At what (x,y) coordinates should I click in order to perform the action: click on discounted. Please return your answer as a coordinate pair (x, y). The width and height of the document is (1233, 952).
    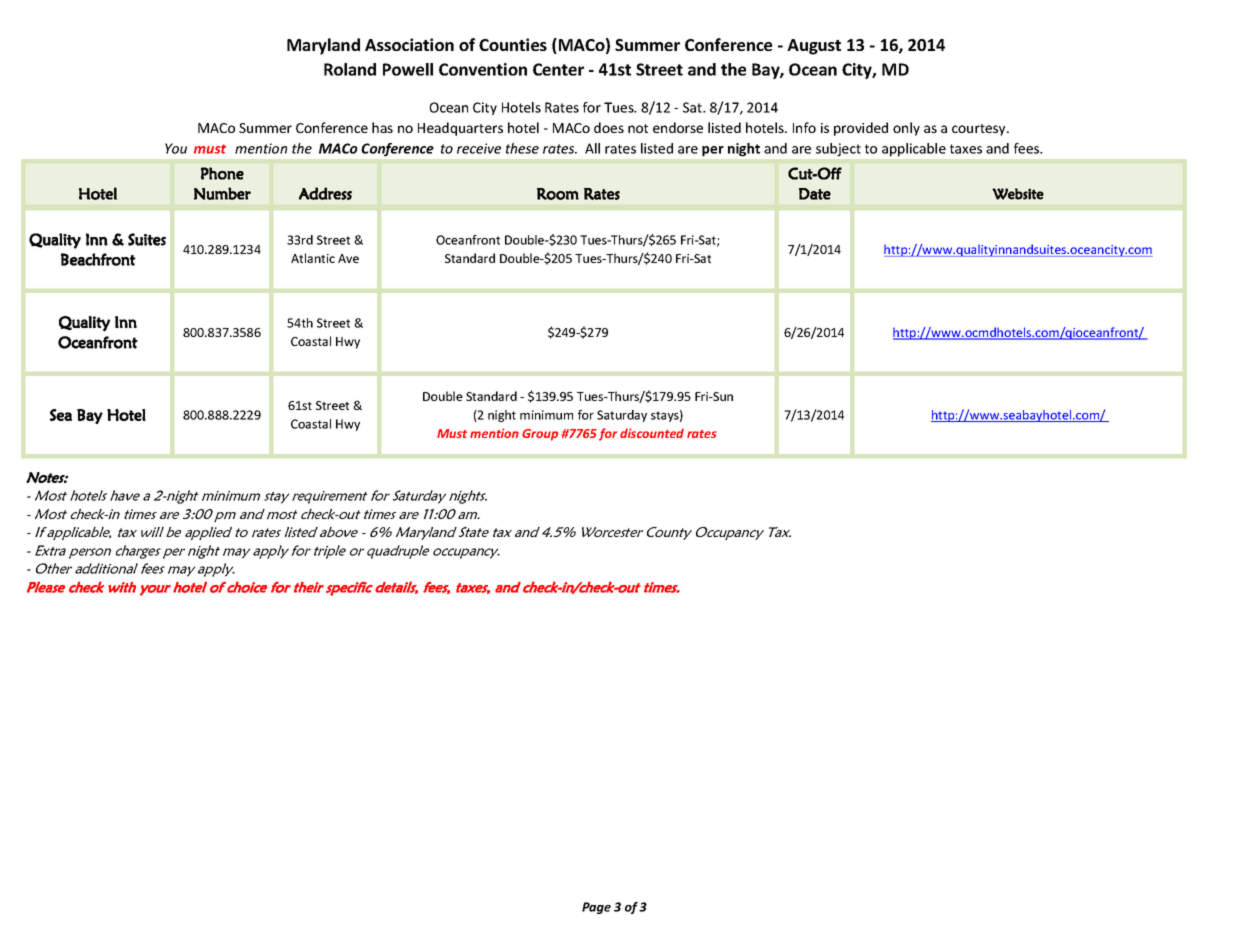
    Looking at the image, I should click on (652, 433).
